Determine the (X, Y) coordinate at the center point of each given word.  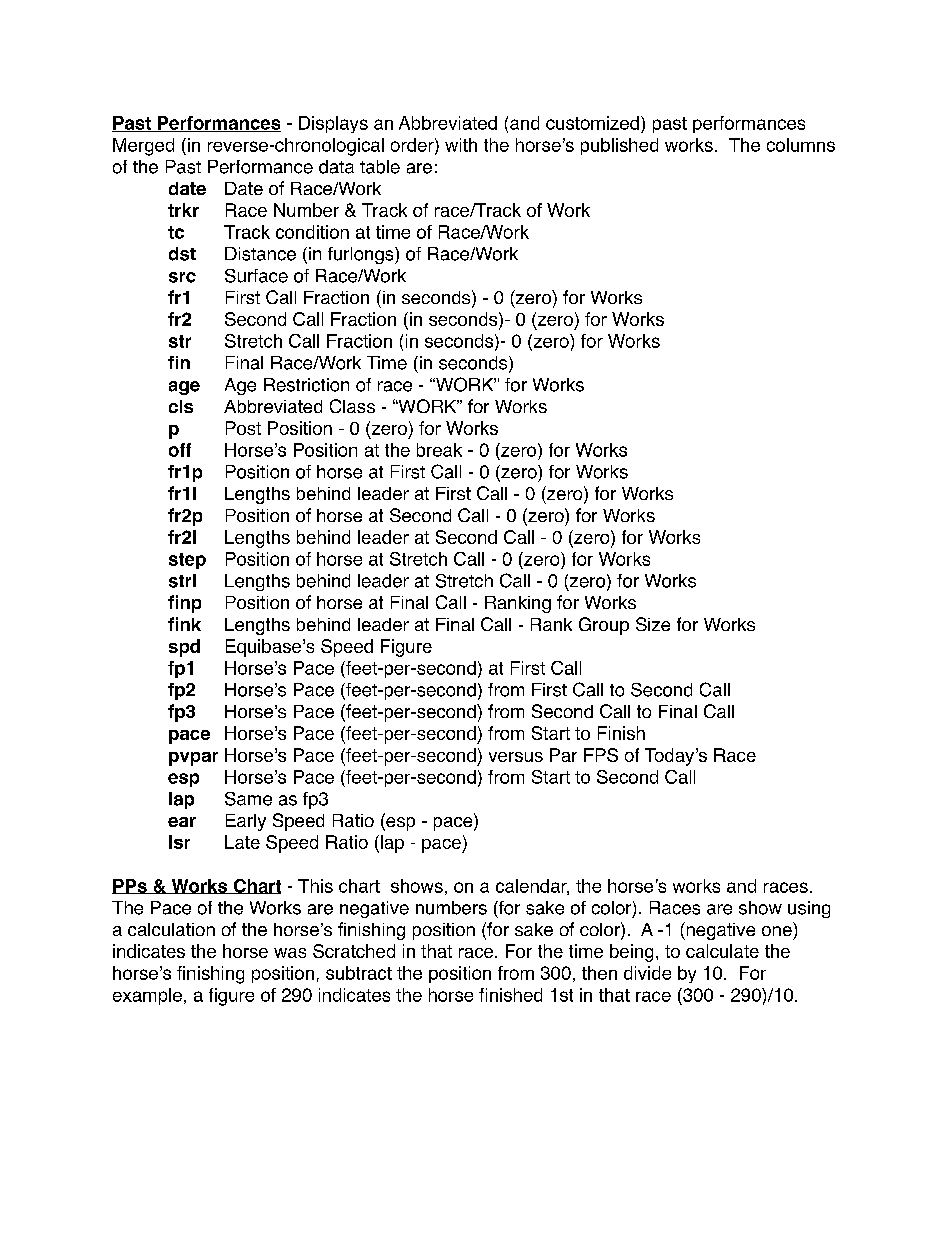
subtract (359, 973)
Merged (143, 147)
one (777, 931)
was (290, 953)
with (461, 145)
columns (801, 145)
